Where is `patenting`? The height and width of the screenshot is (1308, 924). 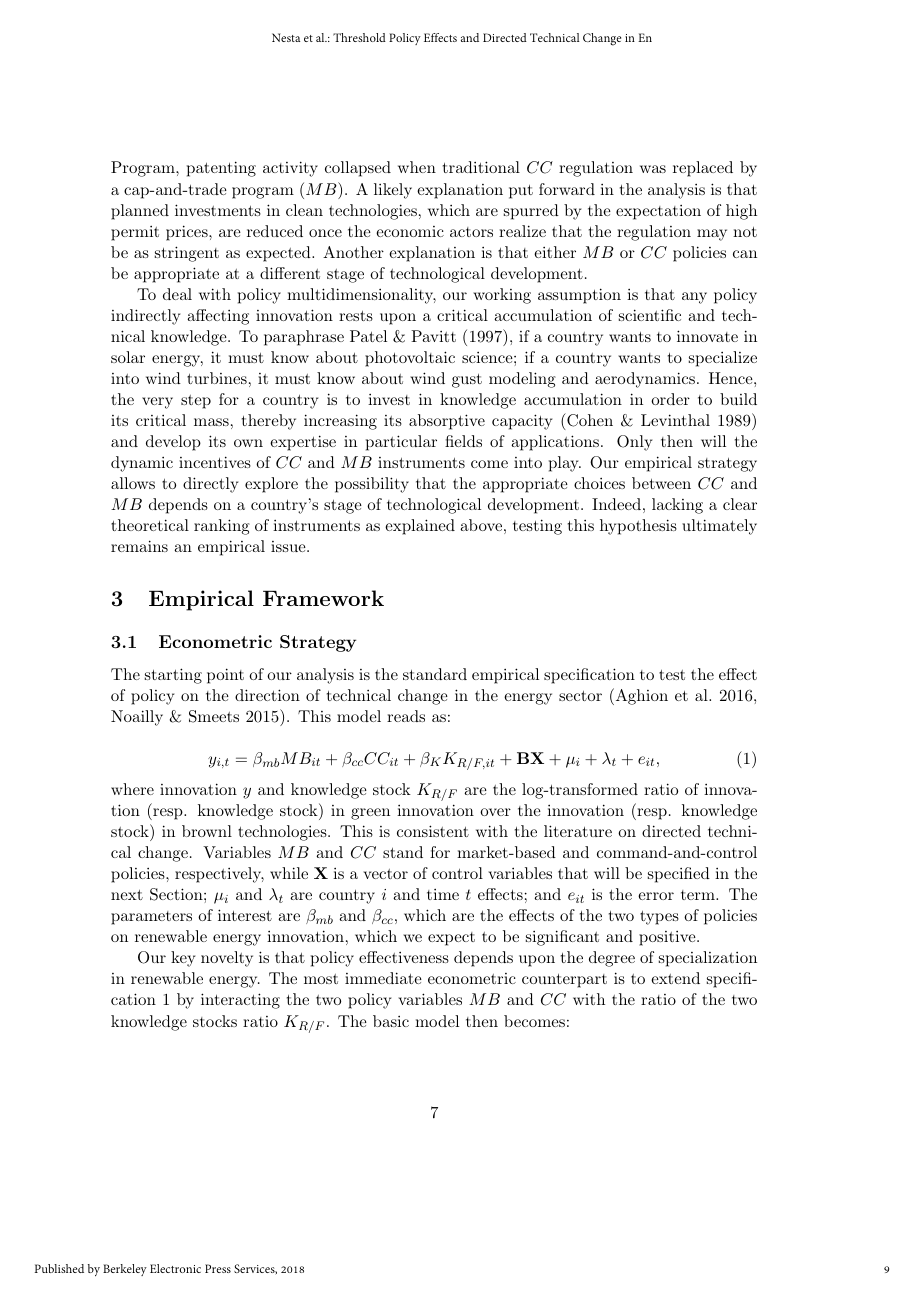
patenting is located at coordinates (221, 169).
